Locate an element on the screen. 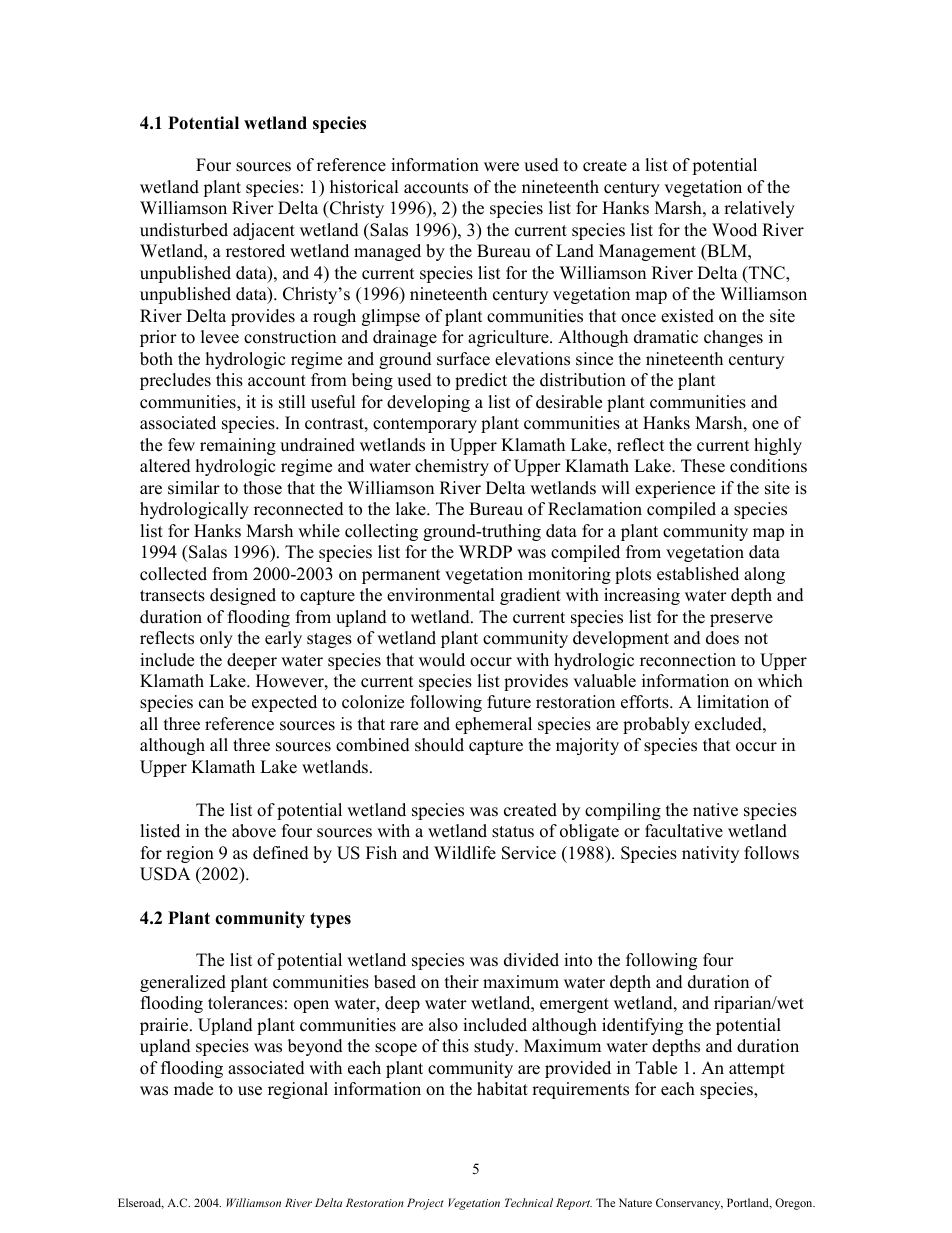  adjacent is located at coordinates (264, 231).
